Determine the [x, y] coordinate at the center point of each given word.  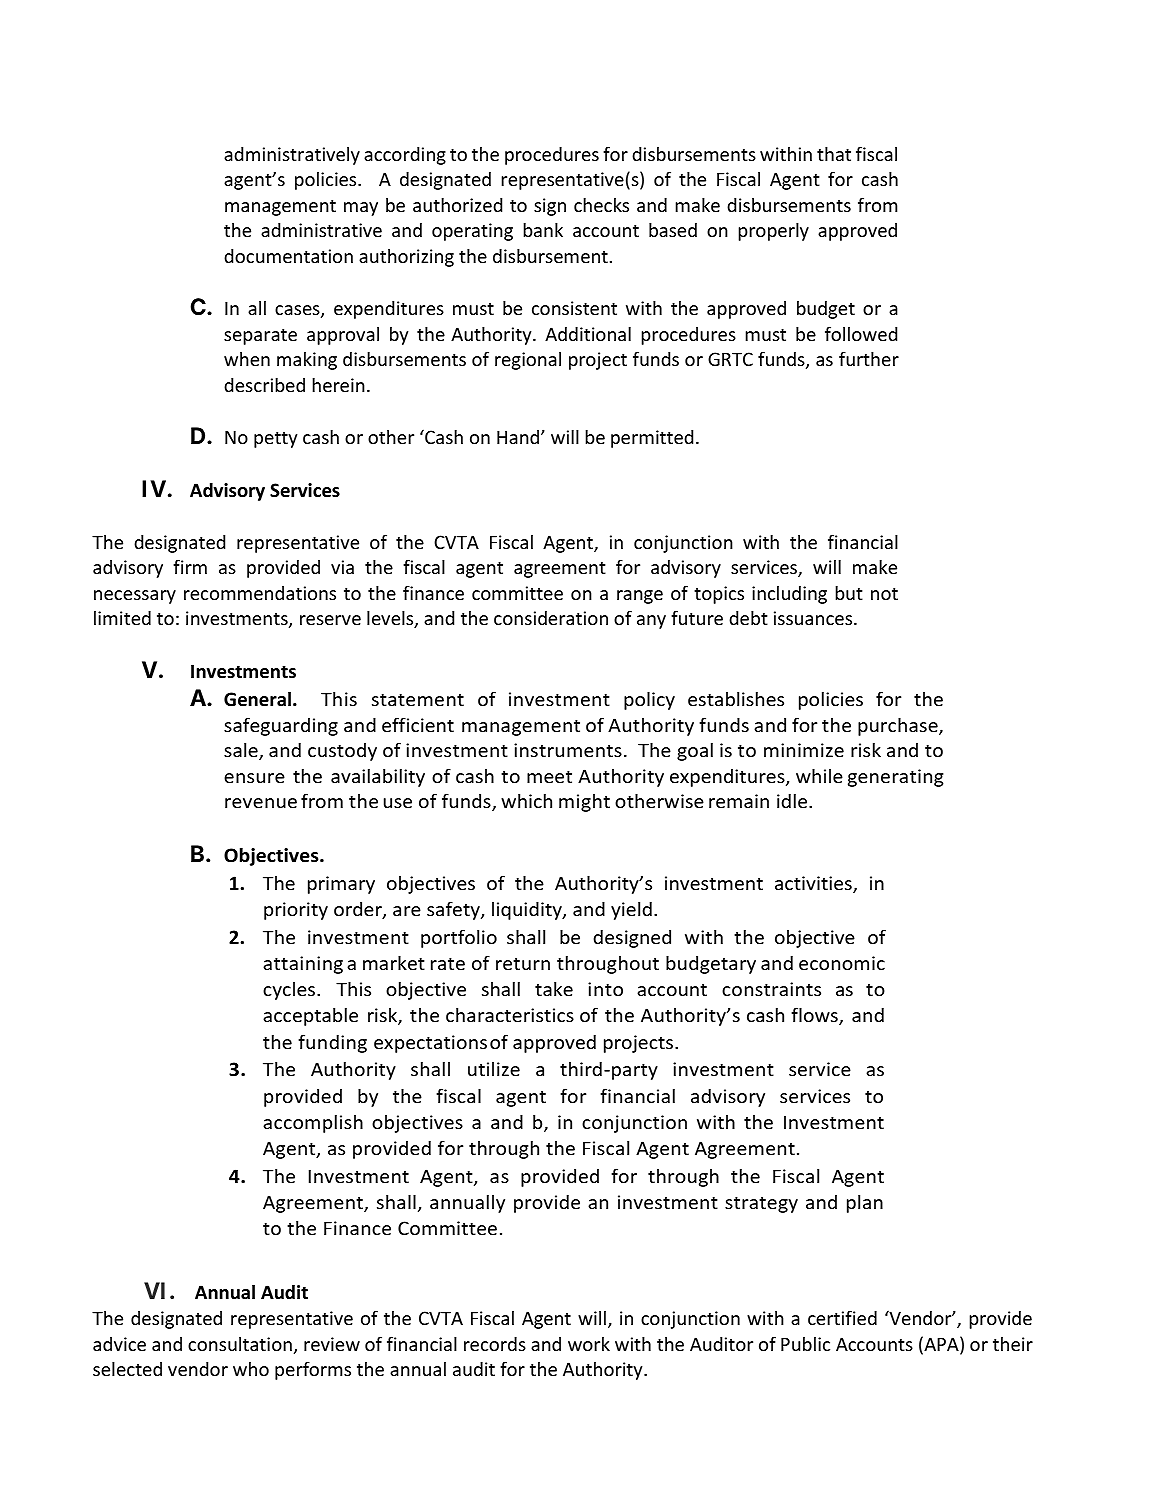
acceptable [310, 1017]
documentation [288, 256]
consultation [240, 1344]
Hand [519, 437]
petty [276, 440]
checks [601, 205]
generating [896, 778]
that [834, 154]
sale [242, 751]
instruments [568, 750]
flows [815, 1016]
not [884, 594]
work [589, 1344]
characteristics [510, 1015]
